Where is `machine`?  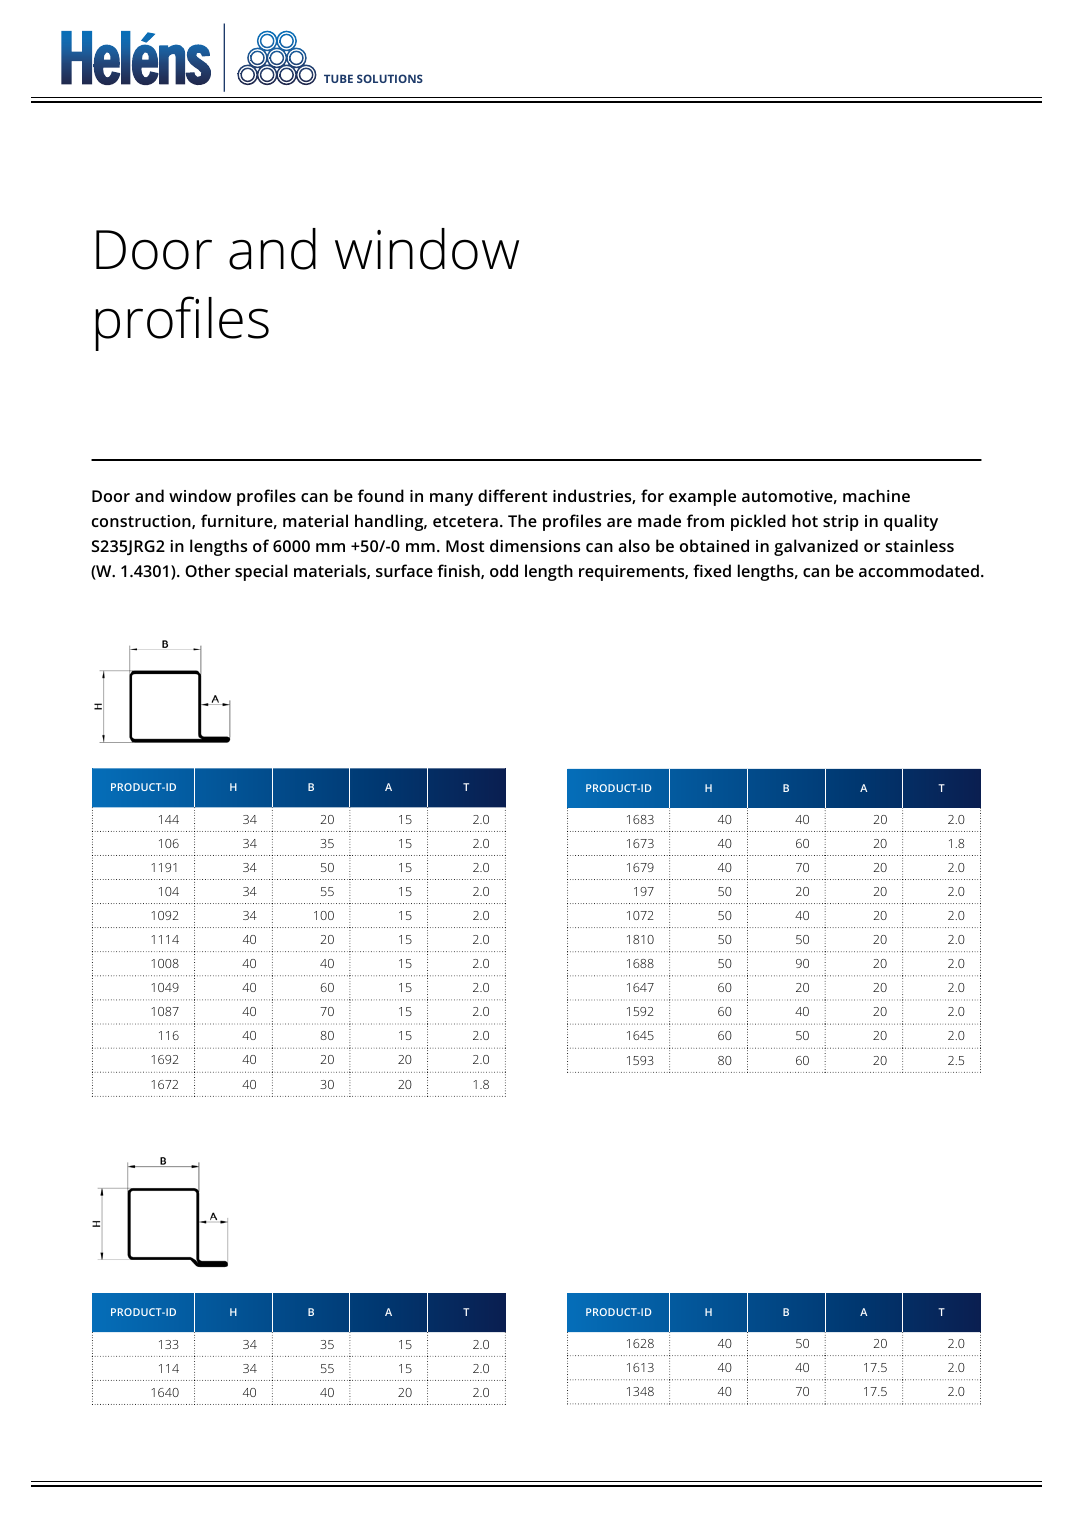
machine is located at coordinates (876, 495).
